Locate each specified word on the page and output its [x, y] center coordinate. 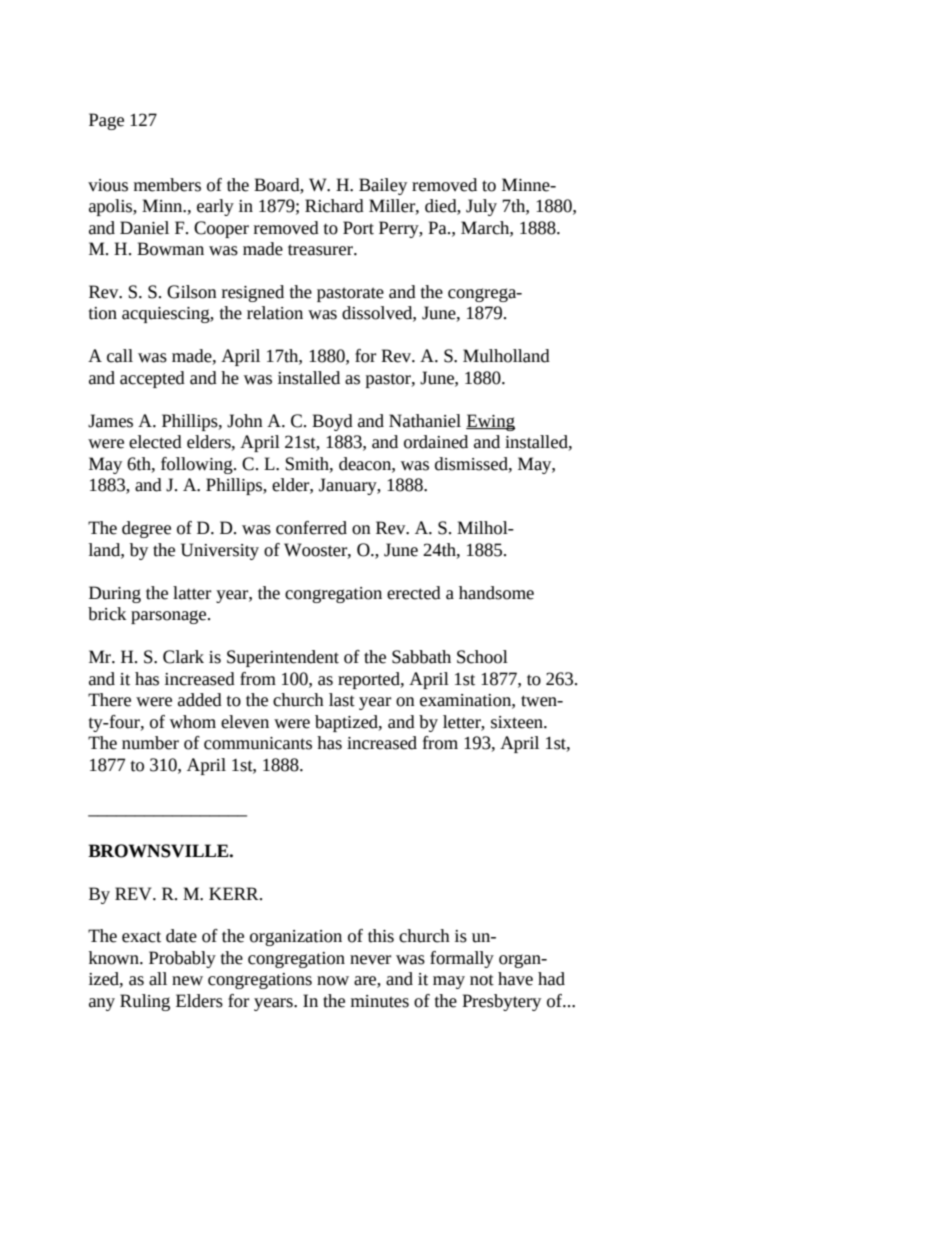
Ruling [145, 1002]
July [481, 207]
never [370, 960]
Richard [334, 206]
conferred [311, 528]
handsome [496, 593]
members [167, 185]
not [482, 980]
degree [146, 529]
